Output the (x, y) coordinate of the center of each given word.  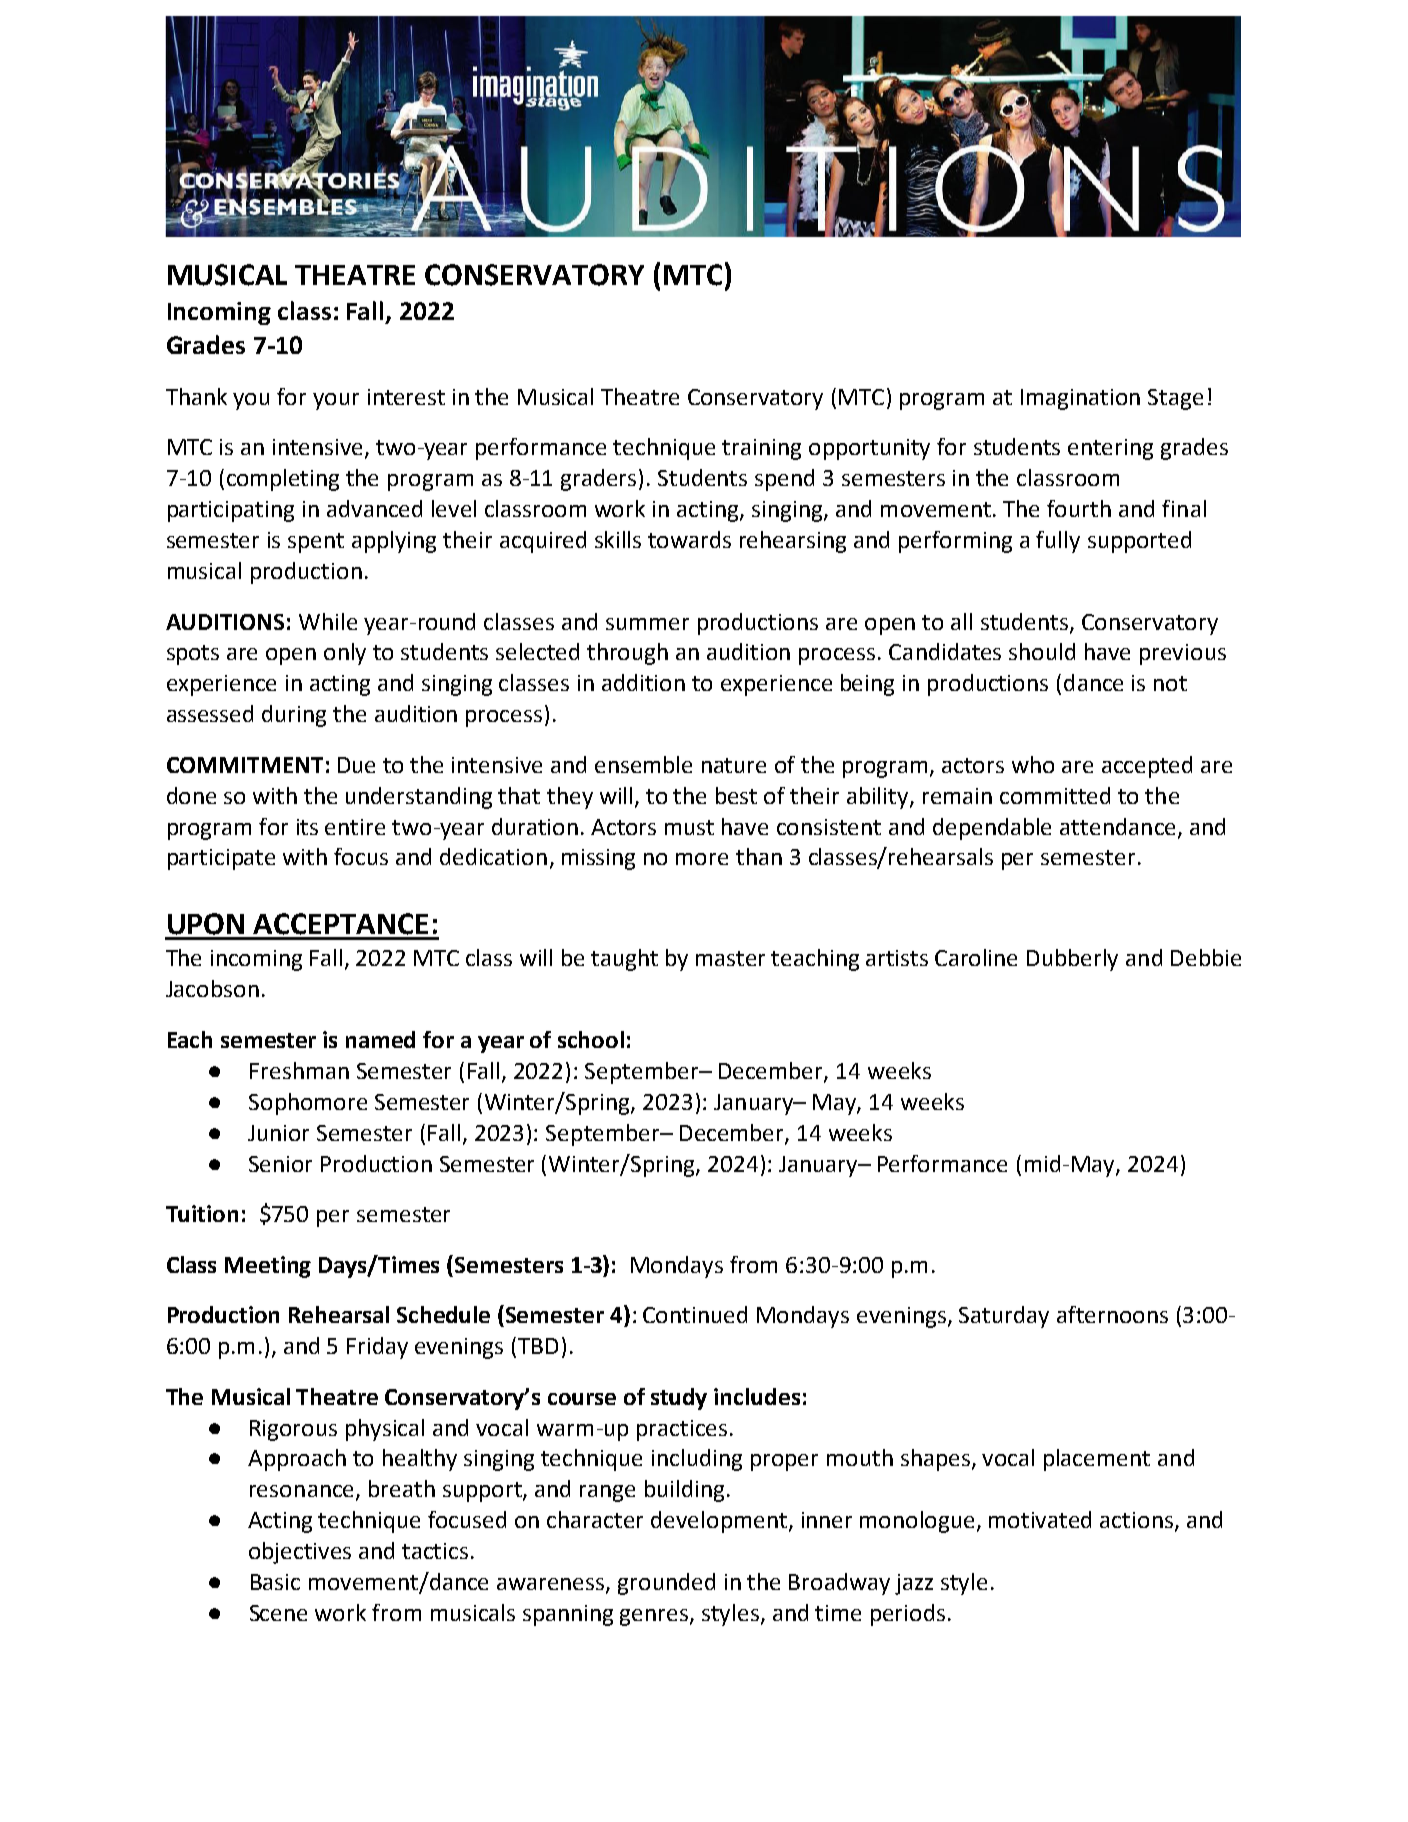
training (761, 449)
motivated (1040, 1519)
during (294, 716)
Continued (695, 1314)
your (336, 401)
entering (1110, 449)
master (730, 958)
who (1033, 764)
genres (655, 1617)
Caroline (976, 957)
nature (734, 765)
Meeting (268, 1267)
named (380, 1039)
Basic (275, 1582)
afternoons (1112, 1314)
